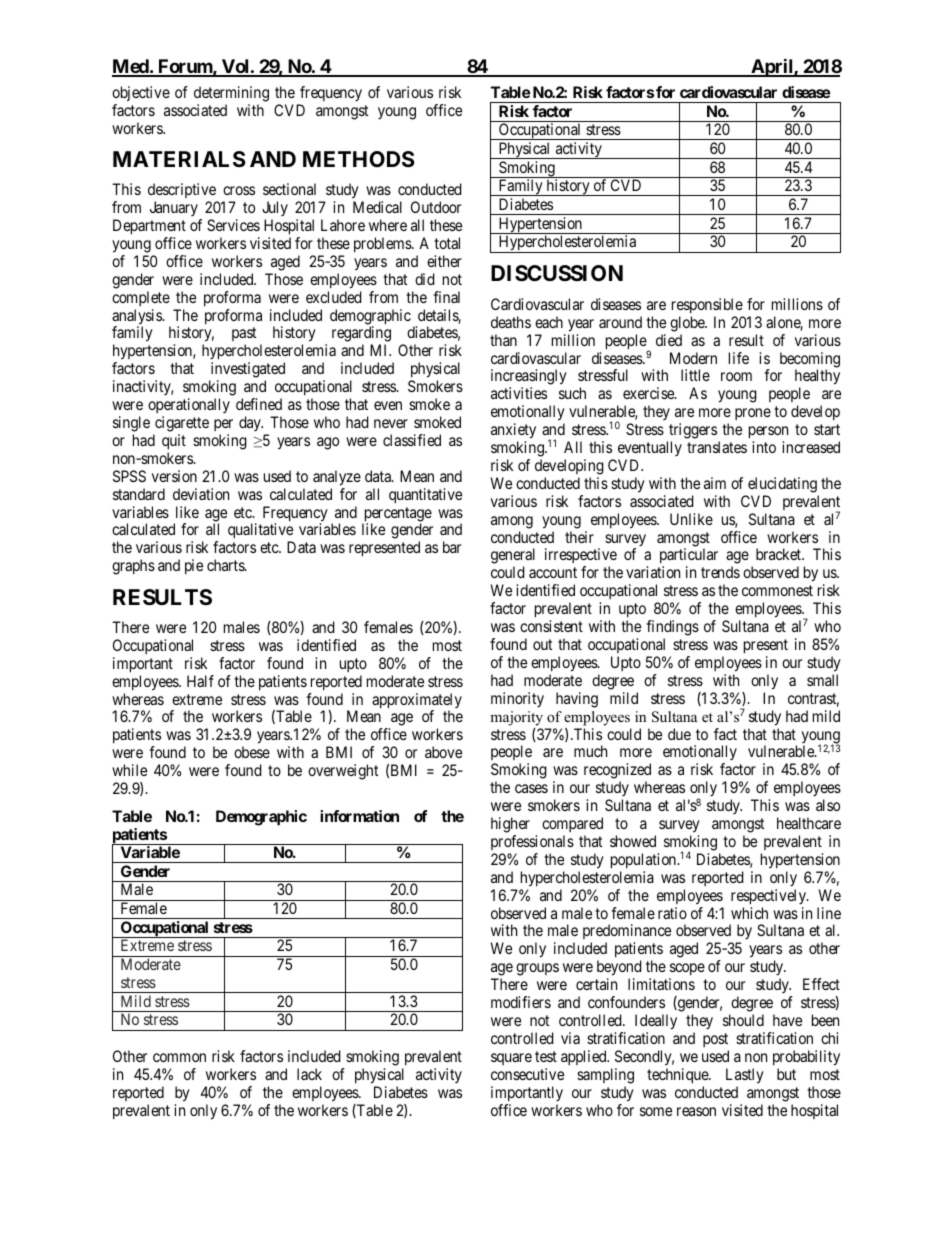  I want to click on Lastly, so click(745, 1076).
